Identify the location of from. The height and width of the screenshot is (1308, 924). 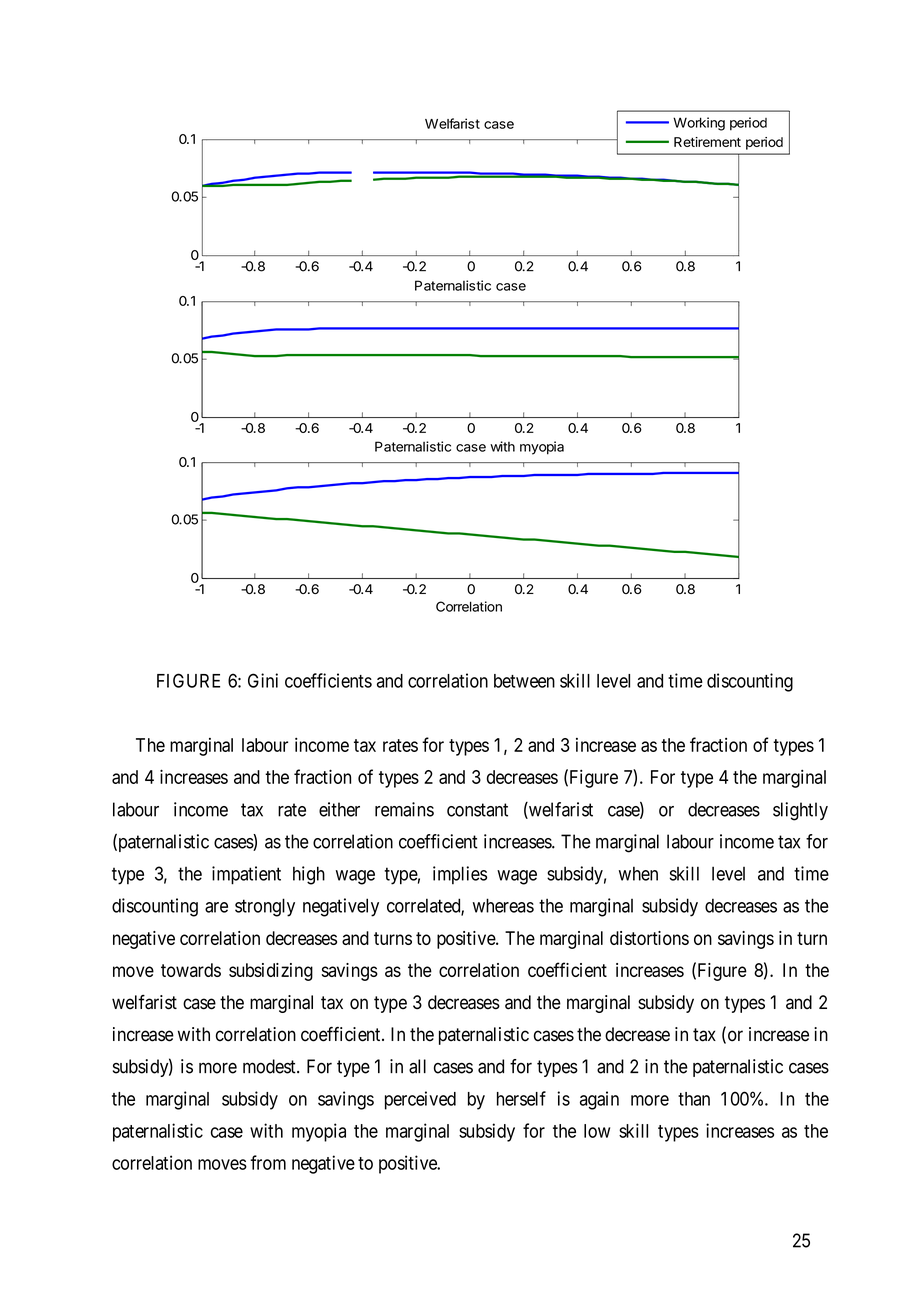
(268, 1162).
